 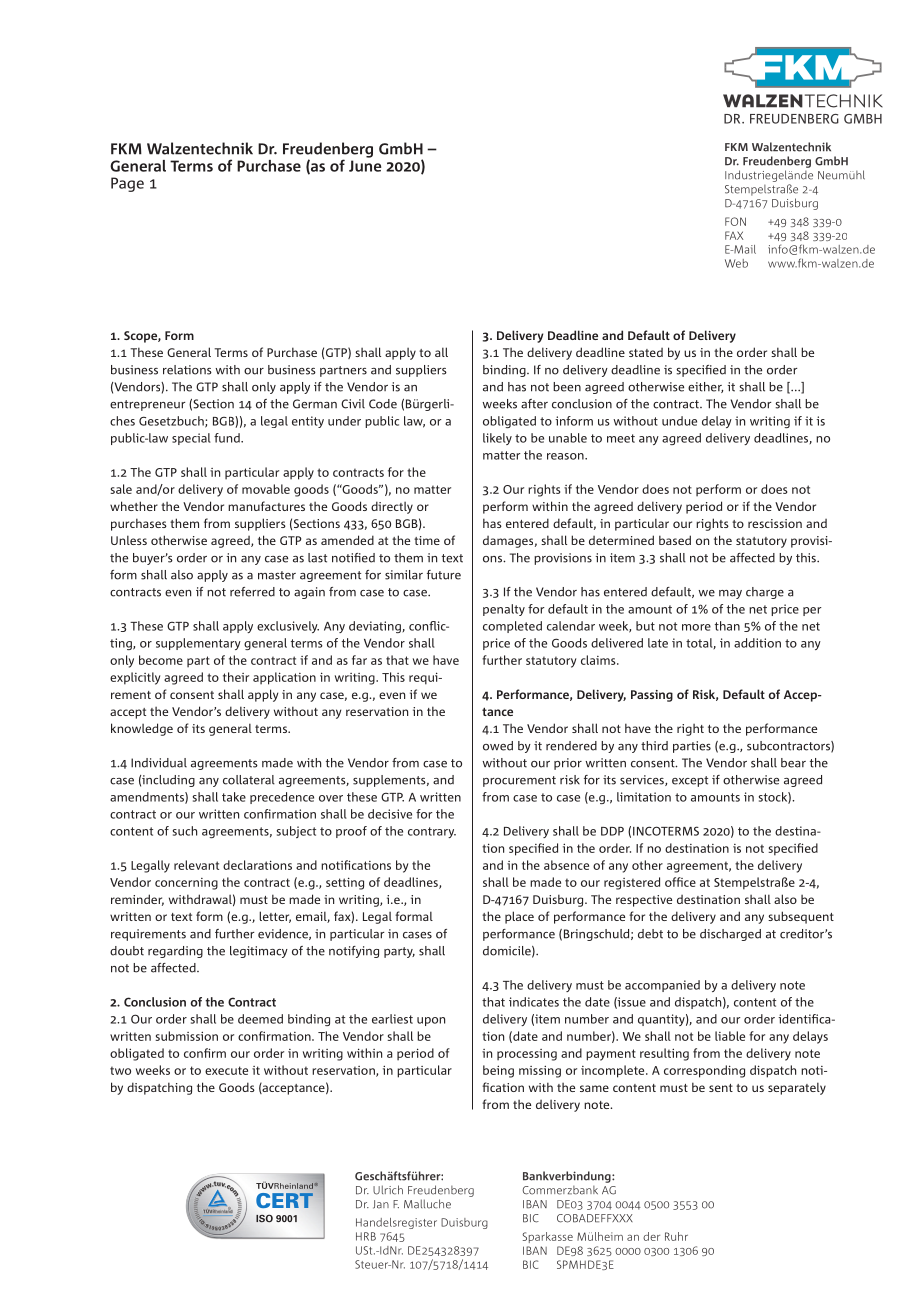 I want to click on place, so click(x=519, y=917).
